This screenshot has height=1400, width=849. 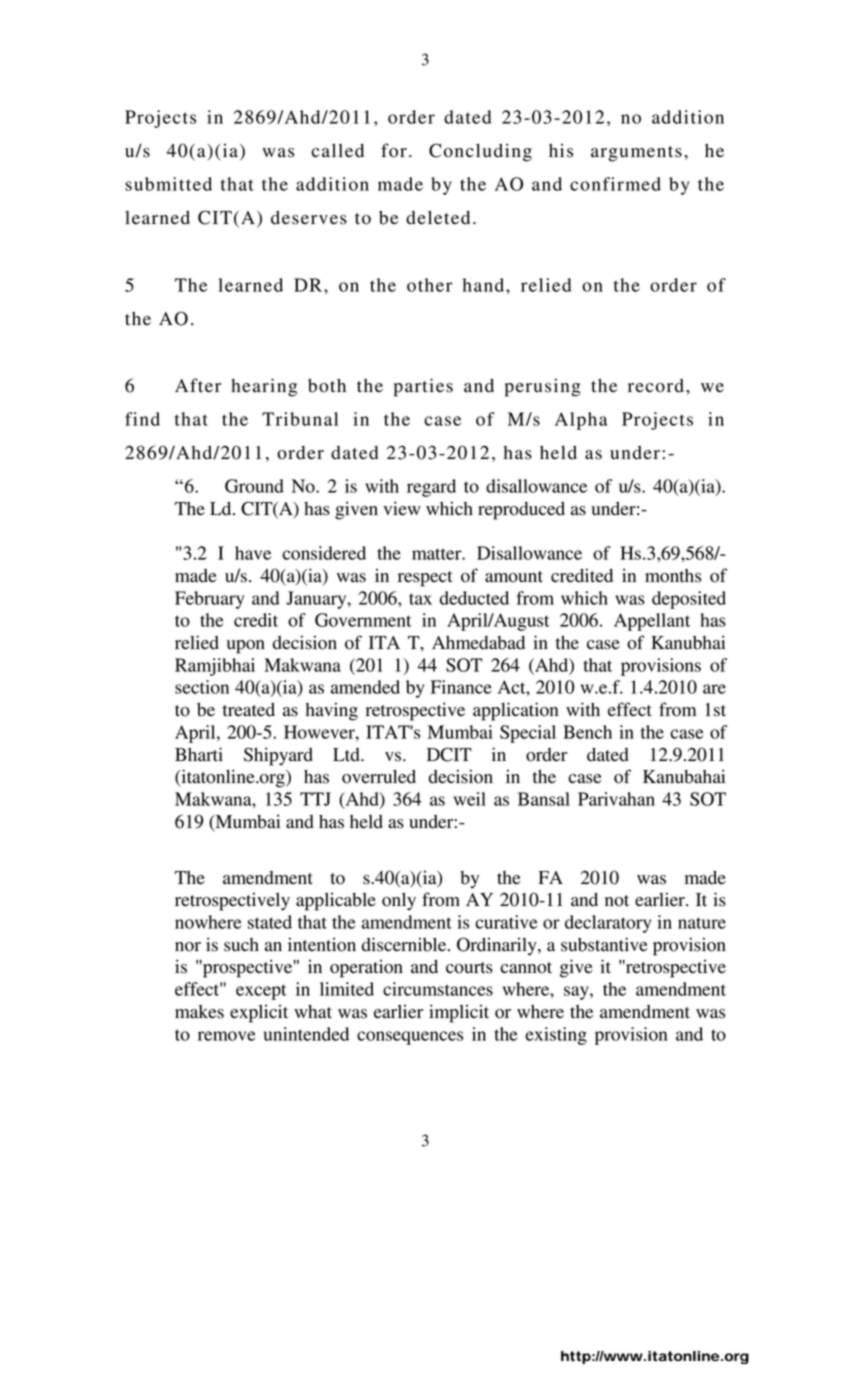 What do you see at coordinates (249, 709) in the screenshot?
I see `treated` at bounding box center [249, 709].
